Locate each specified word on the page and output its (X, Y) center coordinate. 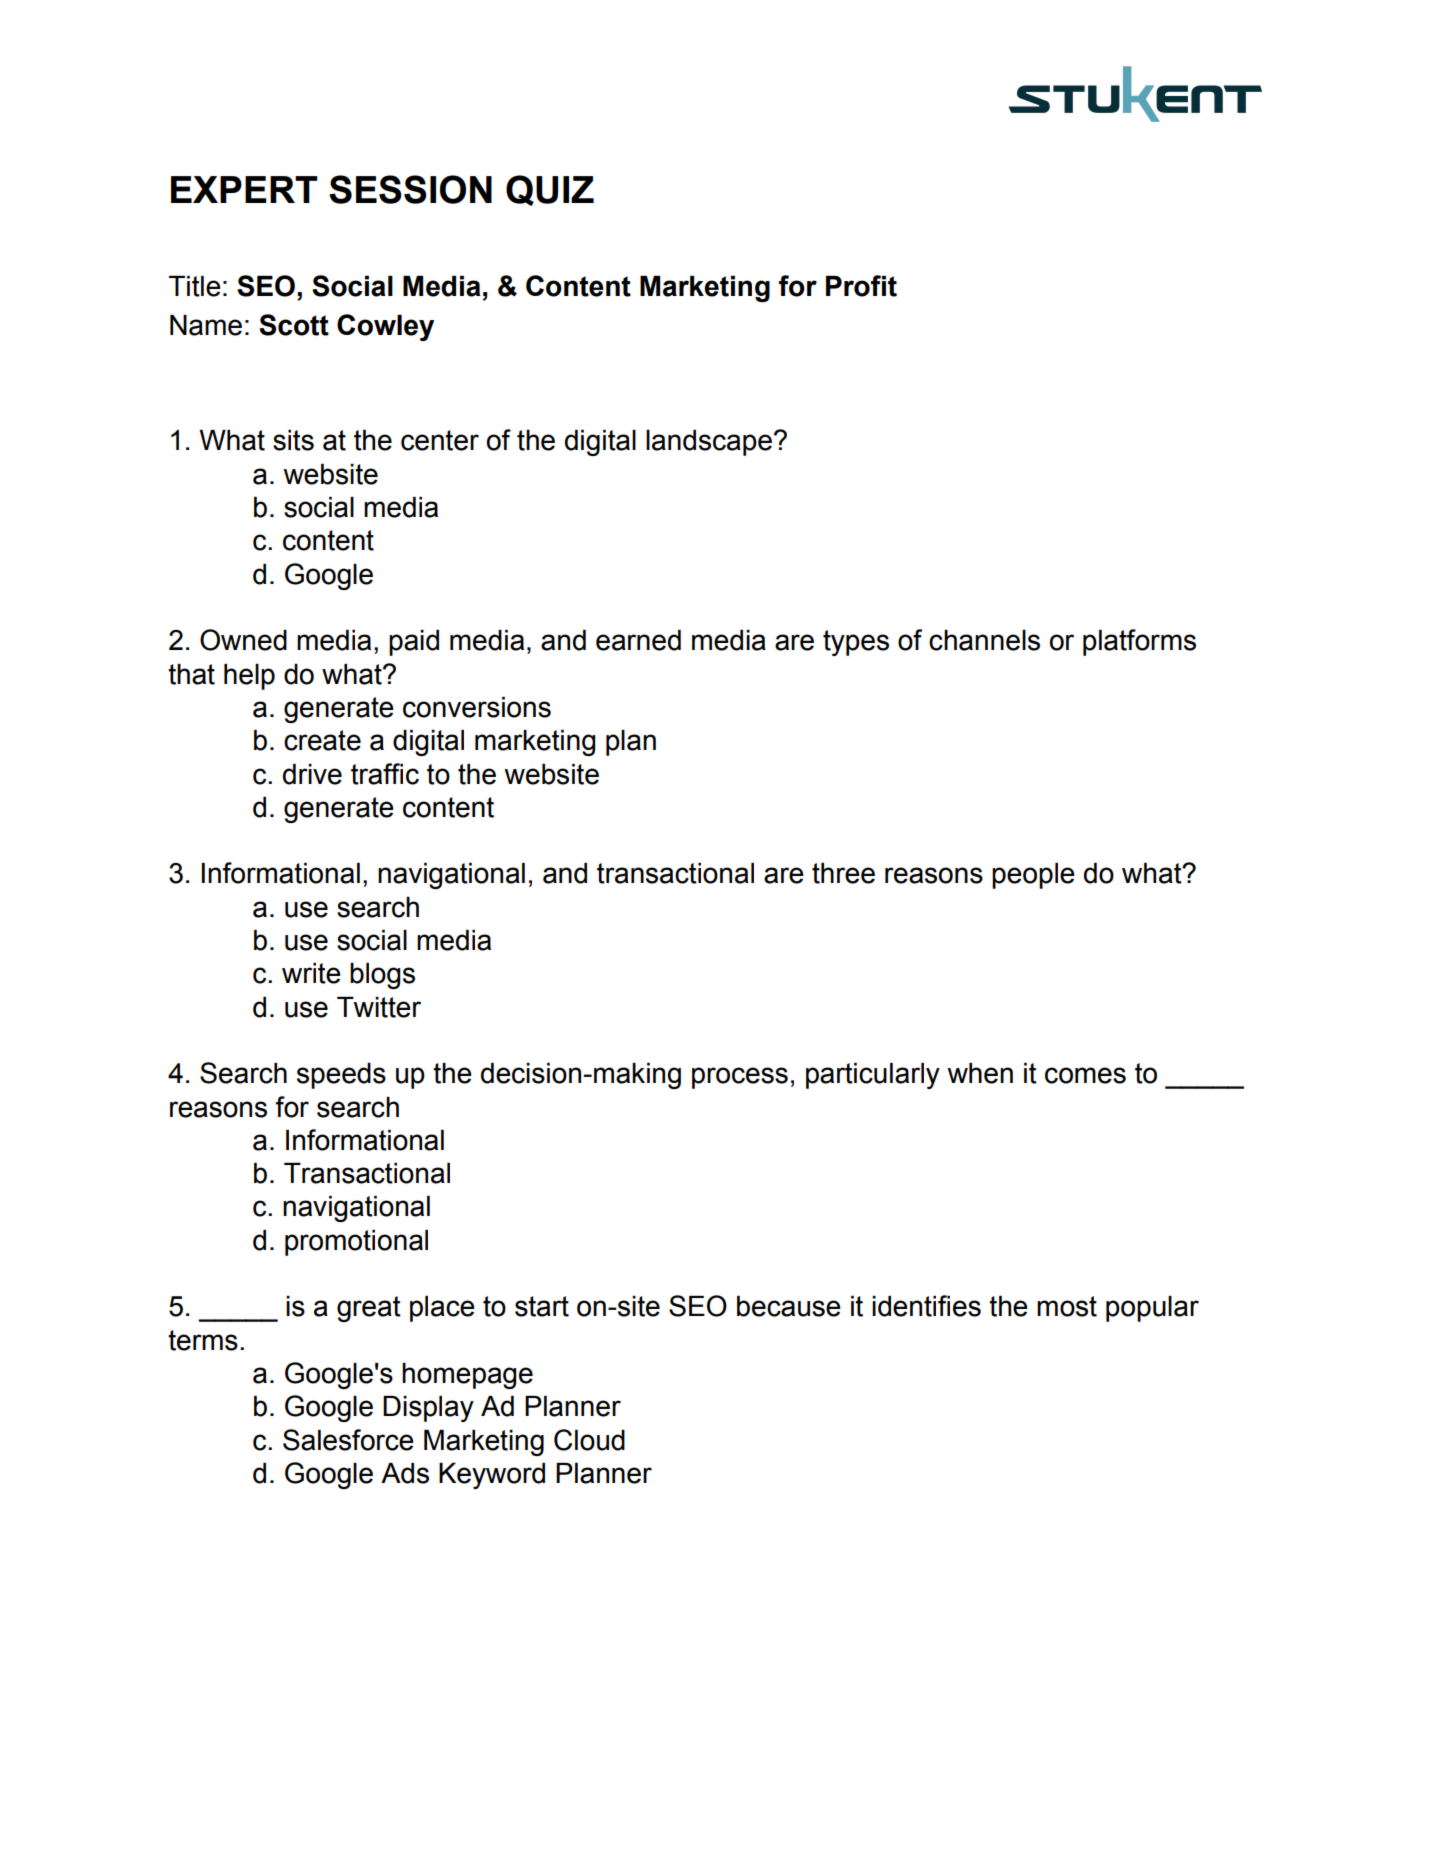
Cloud (589, 1440)
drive (312, 774)
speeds (341, 1076)
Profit (861, 286)
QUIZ (550, 190)
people (1033, 876)
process (740, 1078)
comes (1085, 1075)
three (843, 873)
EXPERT (244, 189)
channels (984, 640)
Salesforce (348, 1440)
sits (293, 440)
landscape (709, 443)
